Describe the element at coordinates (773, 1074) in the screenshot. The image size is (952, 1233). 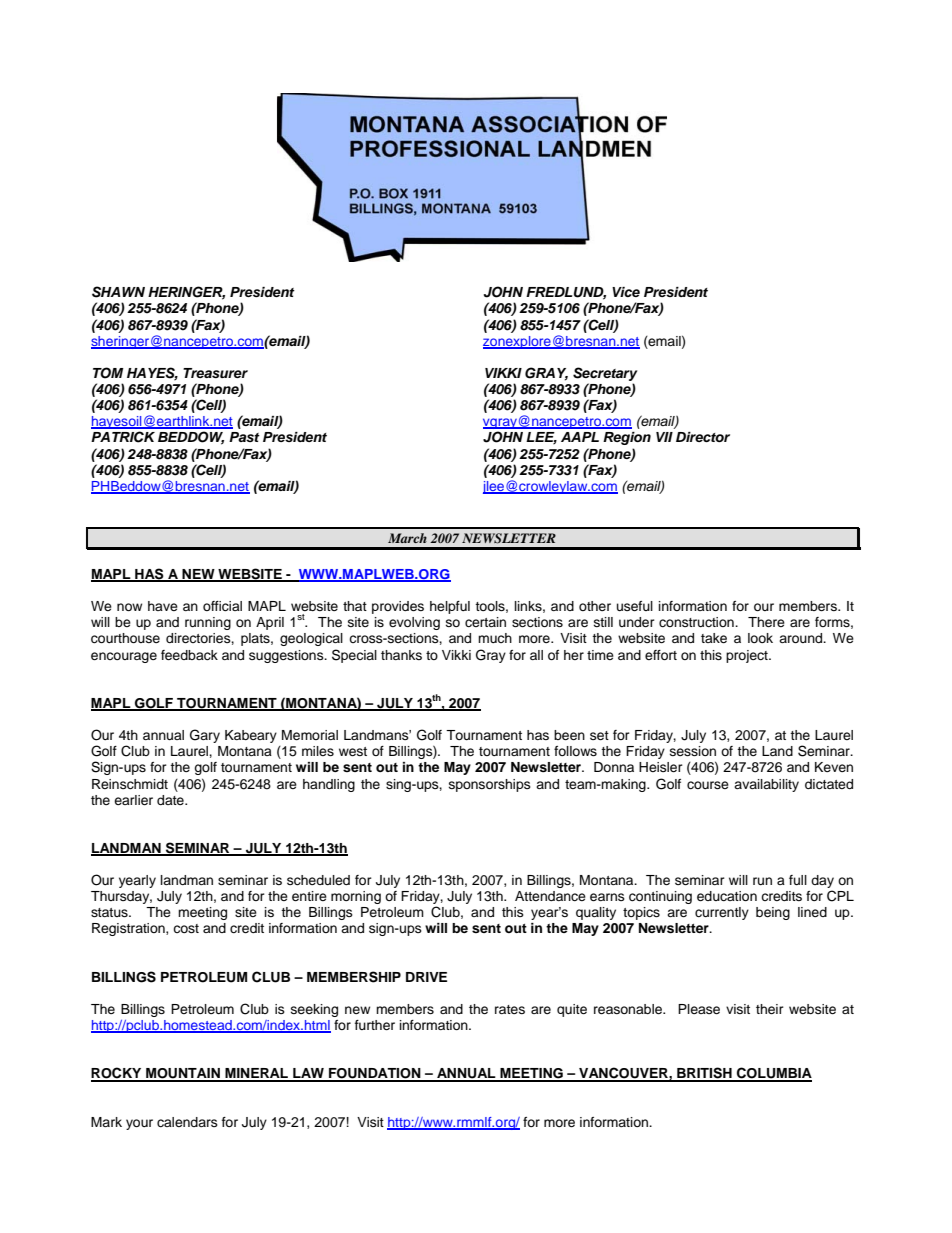
I see `COLUMBIA` at that location.
